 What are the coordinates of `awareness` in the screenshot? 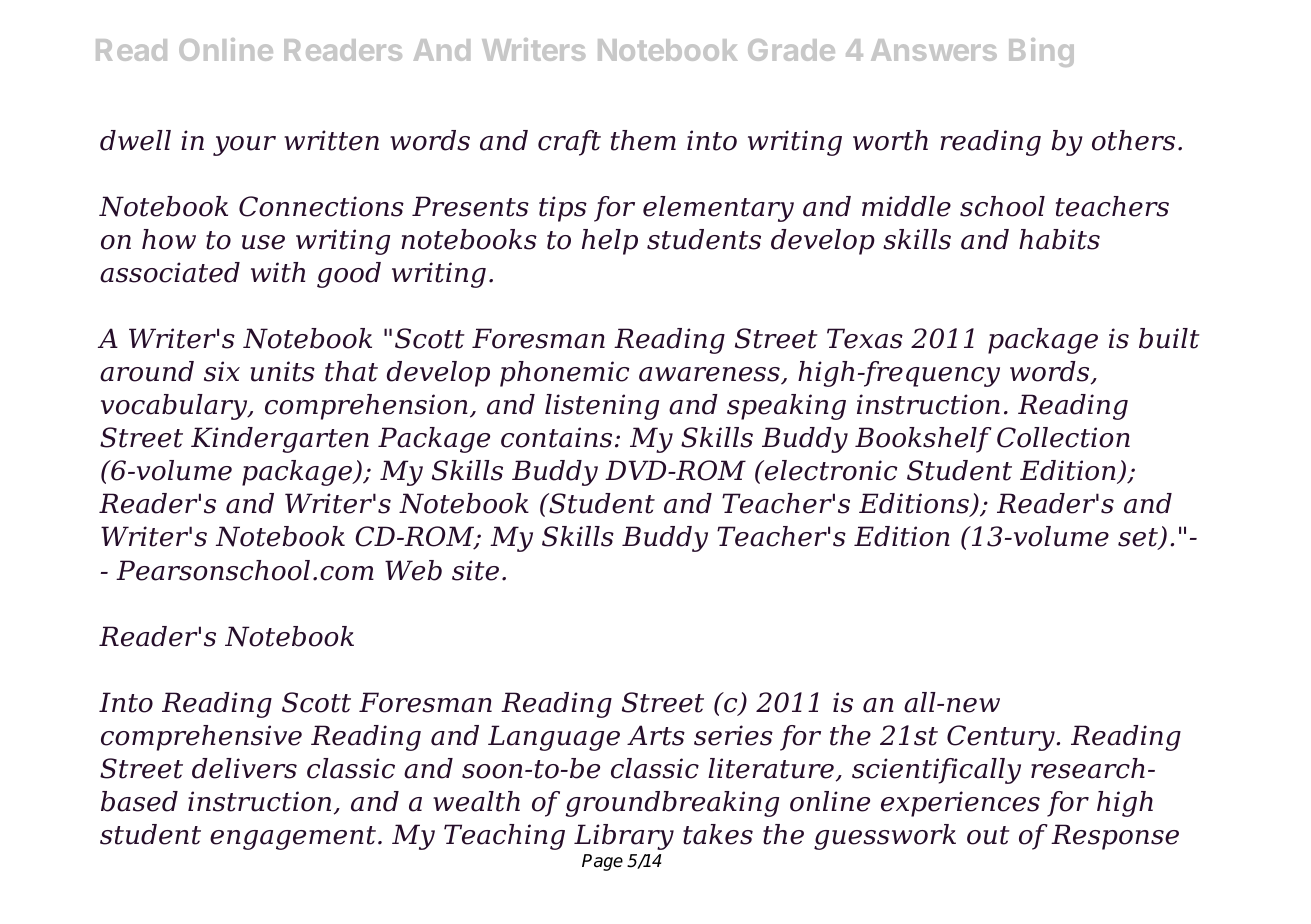 It's located at (710, 376).
